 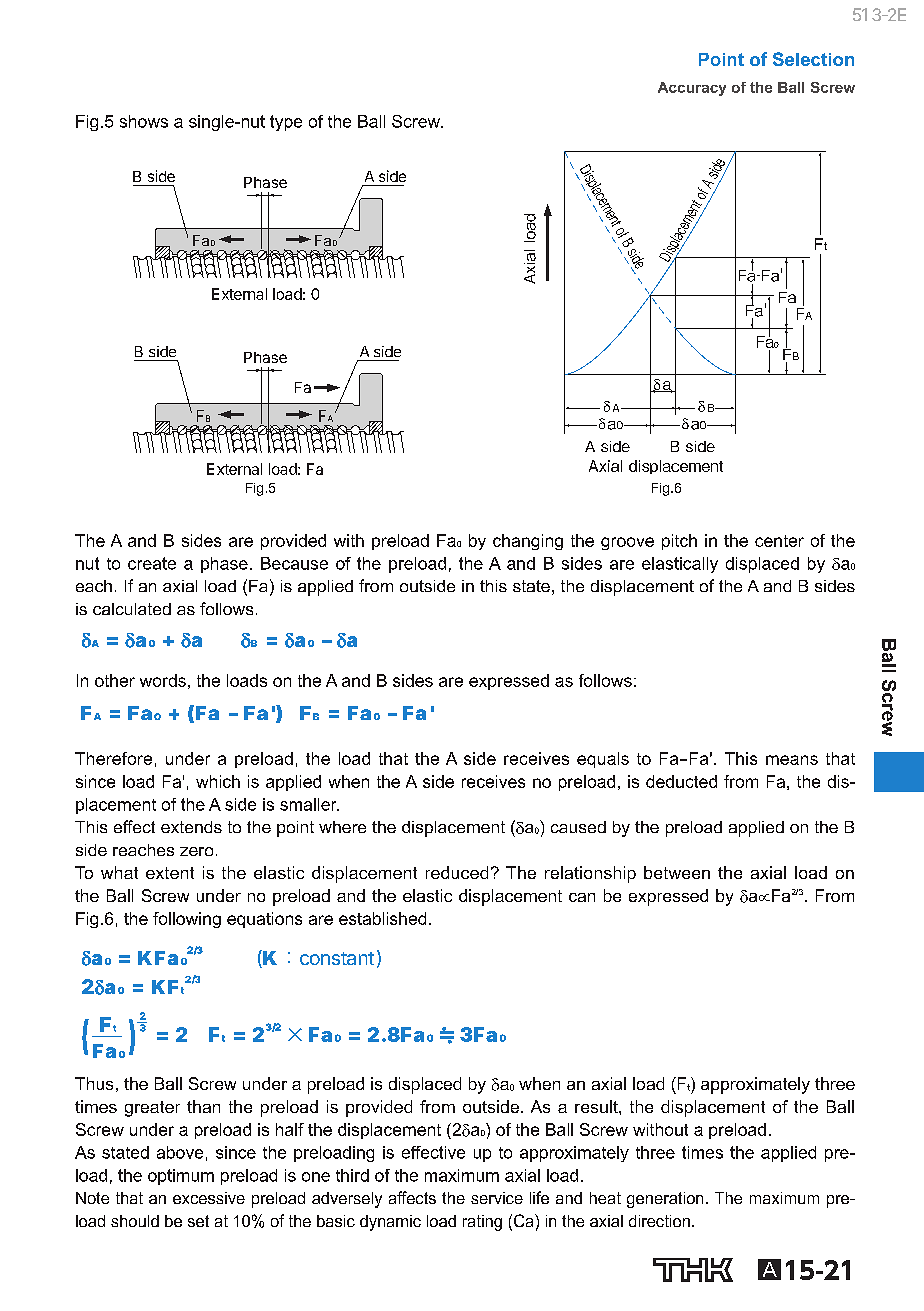 I want to click on center, so click(x=779, y=541).
